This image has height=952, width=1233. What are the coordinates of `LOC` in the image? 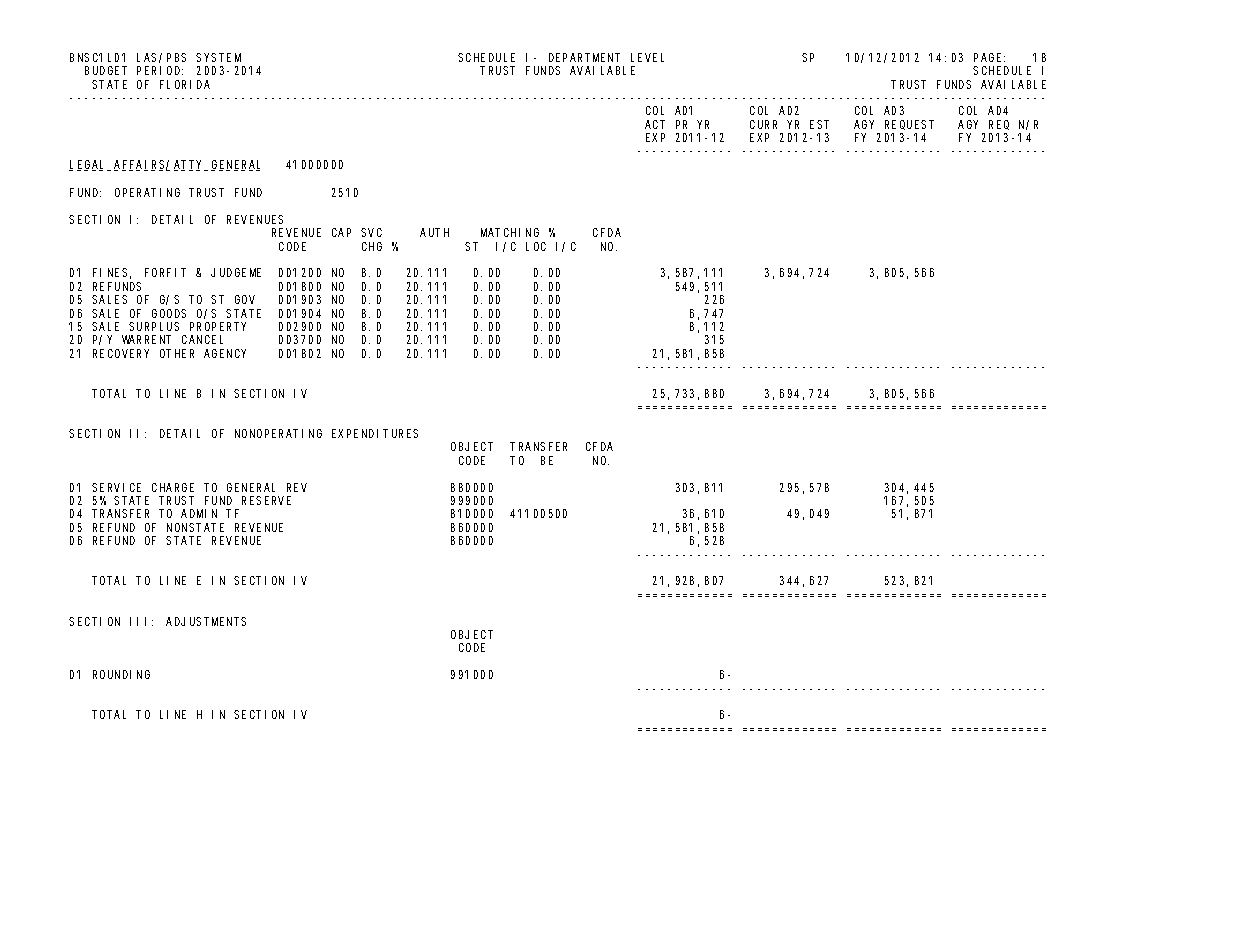 It's located at (536, 246).
